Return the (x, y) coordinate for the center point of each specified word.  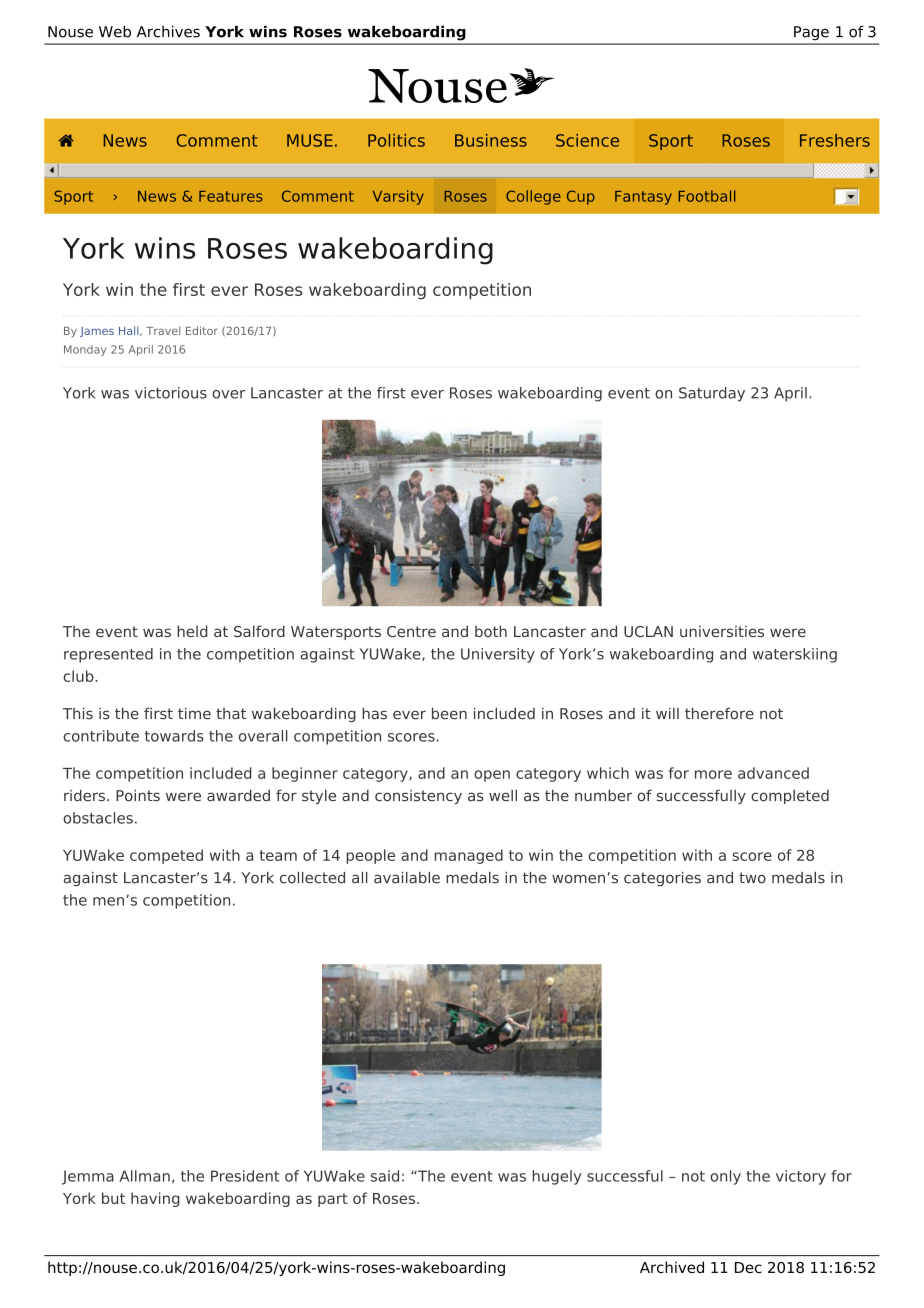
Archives (168, 31)
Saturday (712, 394)
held (192, 631)
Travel (163, 330)
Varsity (398, 197)
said (385, 1176)
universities (722, 631)
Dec (748, 1267)
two (752, 878)
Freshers (835, 140)
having (155, 1199)
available (407, 878)
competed (166, 856)
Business (491, 140)
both (491, 631)
